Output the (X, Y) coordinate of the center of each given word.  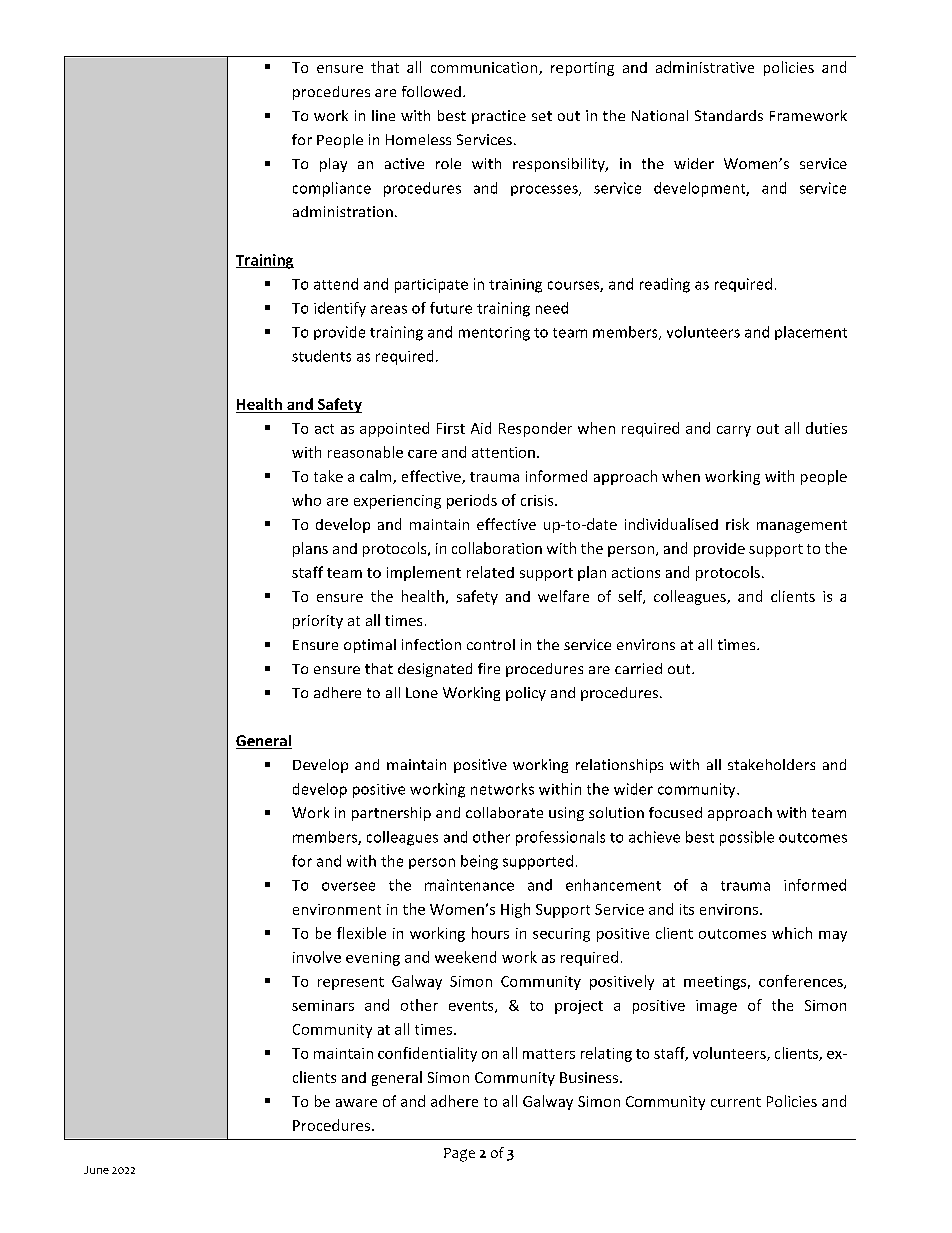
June (96, 1170)
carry (734, 431)
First (451, 428)
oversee (348, 886)
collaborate (504, 812)
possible (747, 838)
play (333, 165)
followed (431, 91)
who (306, 500)
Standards (729, 115)
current (736, 1102)
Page (459, 1155)
